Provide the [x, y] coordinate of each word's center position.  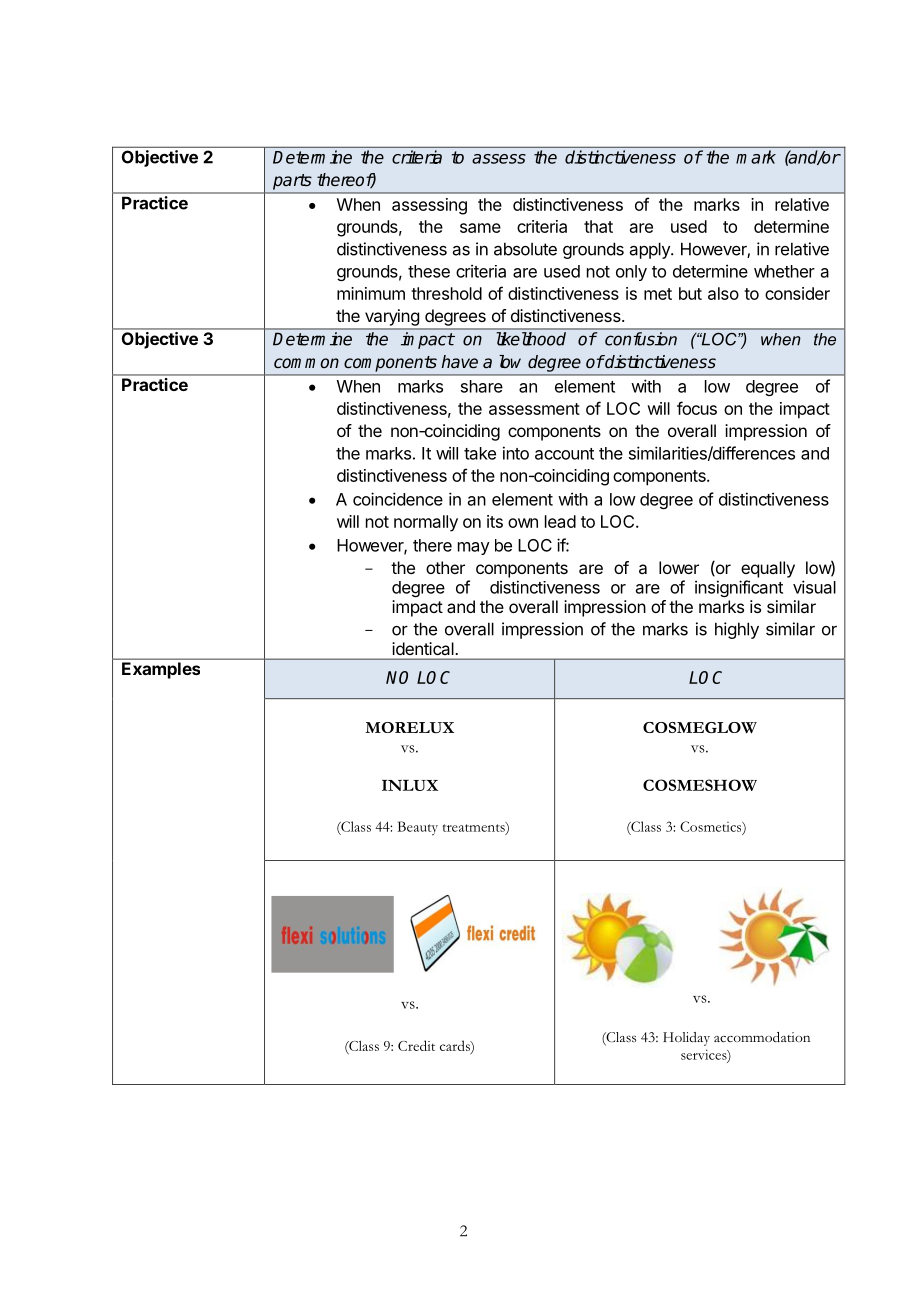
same [480, 228]
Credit [416, 1045]
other [445, 567]
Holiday [686, 1039]
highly [737, 630]
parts [292, 182]
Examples [161, 670]
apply [651, 250]
